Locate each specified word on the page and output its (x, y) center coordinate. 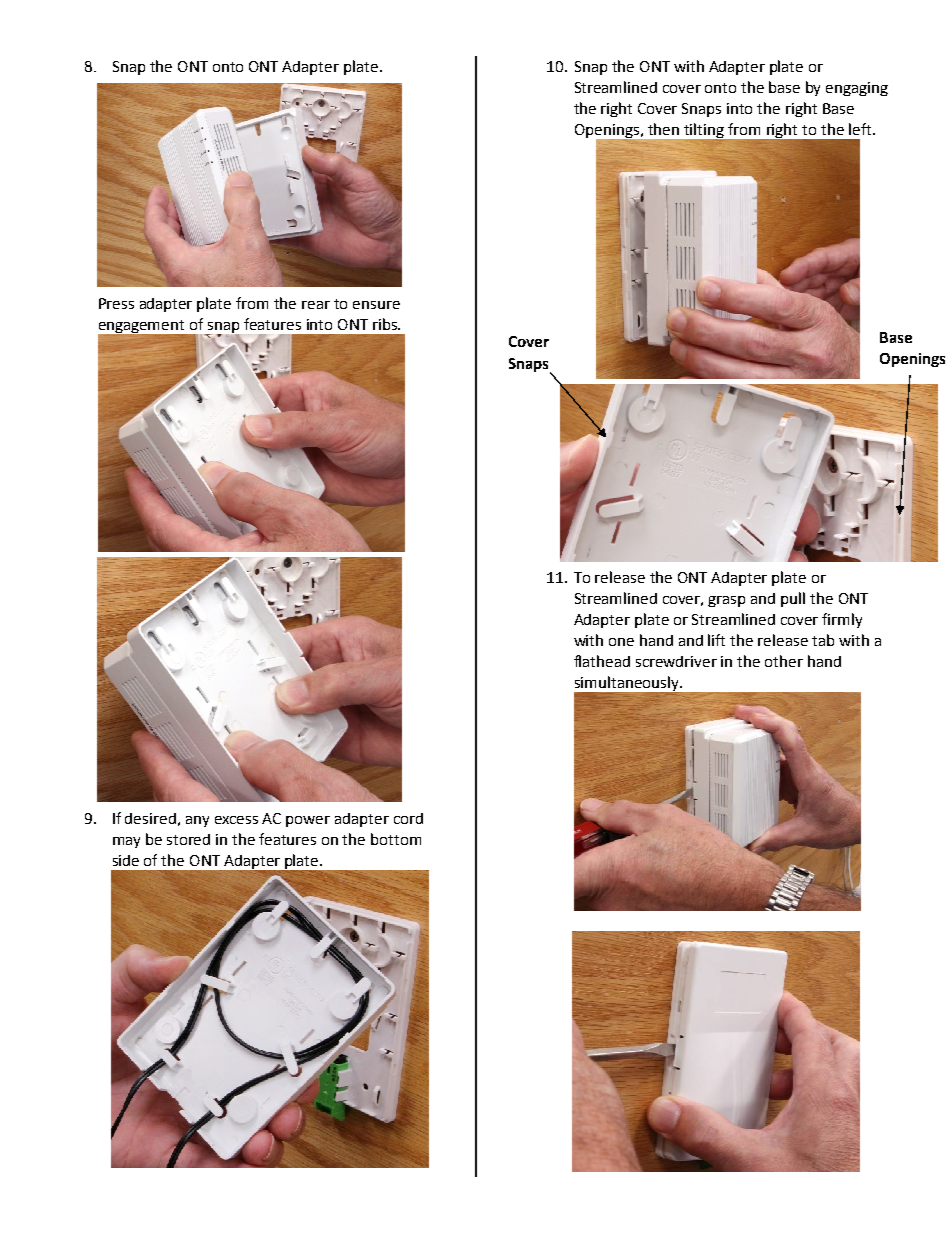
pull (793, 599)
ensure (376, 305)
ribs (386, 324)
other (784, 661)
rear (316, 305)
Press (116, 303)
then (663, 129)
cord (408, 818)
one (621, 642)
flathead (602, 661)
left (860, 129)
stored (188, 839)
